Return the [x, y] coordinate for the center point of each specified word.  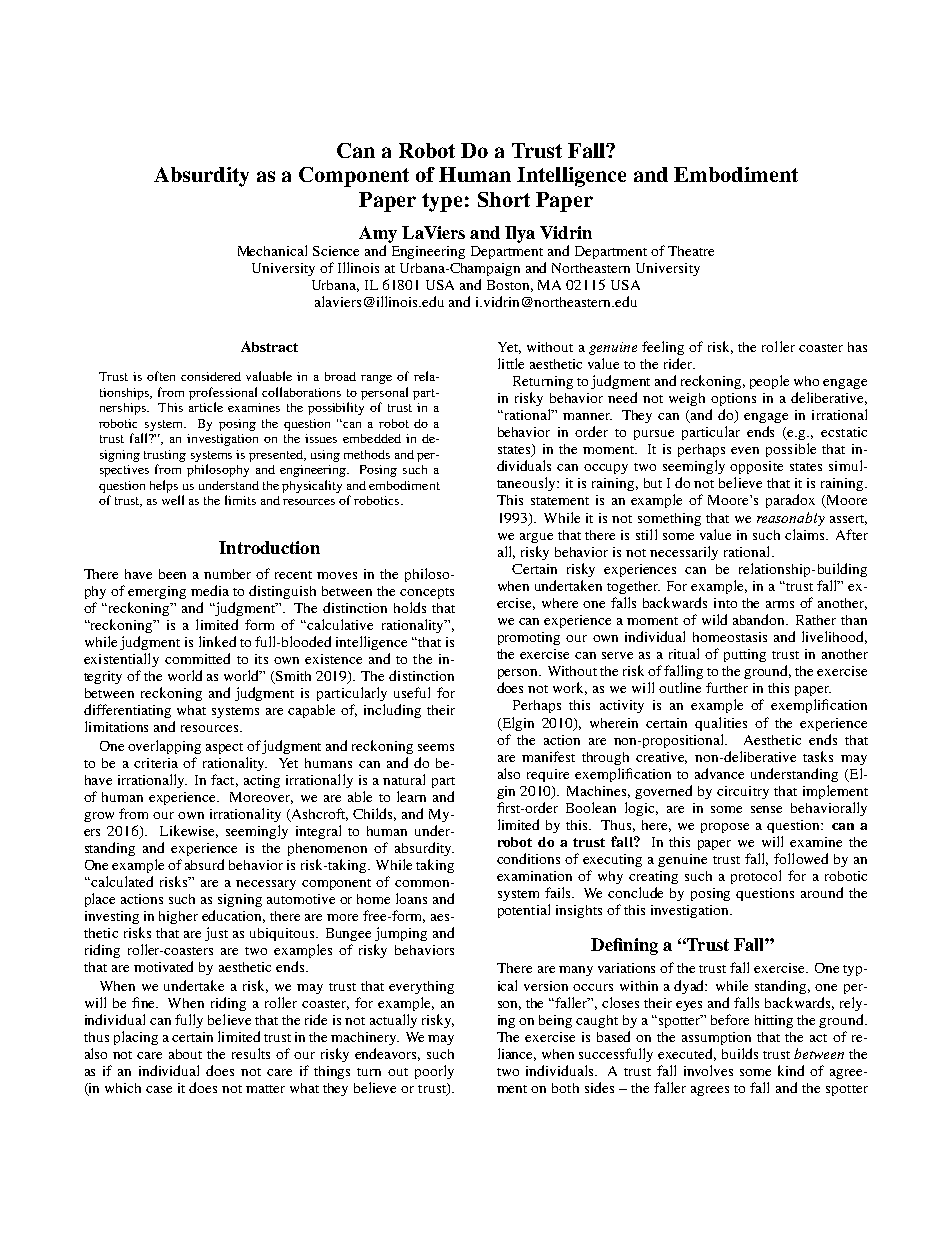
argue [536, 538]
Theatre [691, 251]
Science [336, 251]
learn [411, 796]
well [173, 500]
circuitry [743, 792]
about [185, 1054]
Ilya [520, 234]
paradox [790, 501]
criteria [156, 763]
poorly [434, 1072]
